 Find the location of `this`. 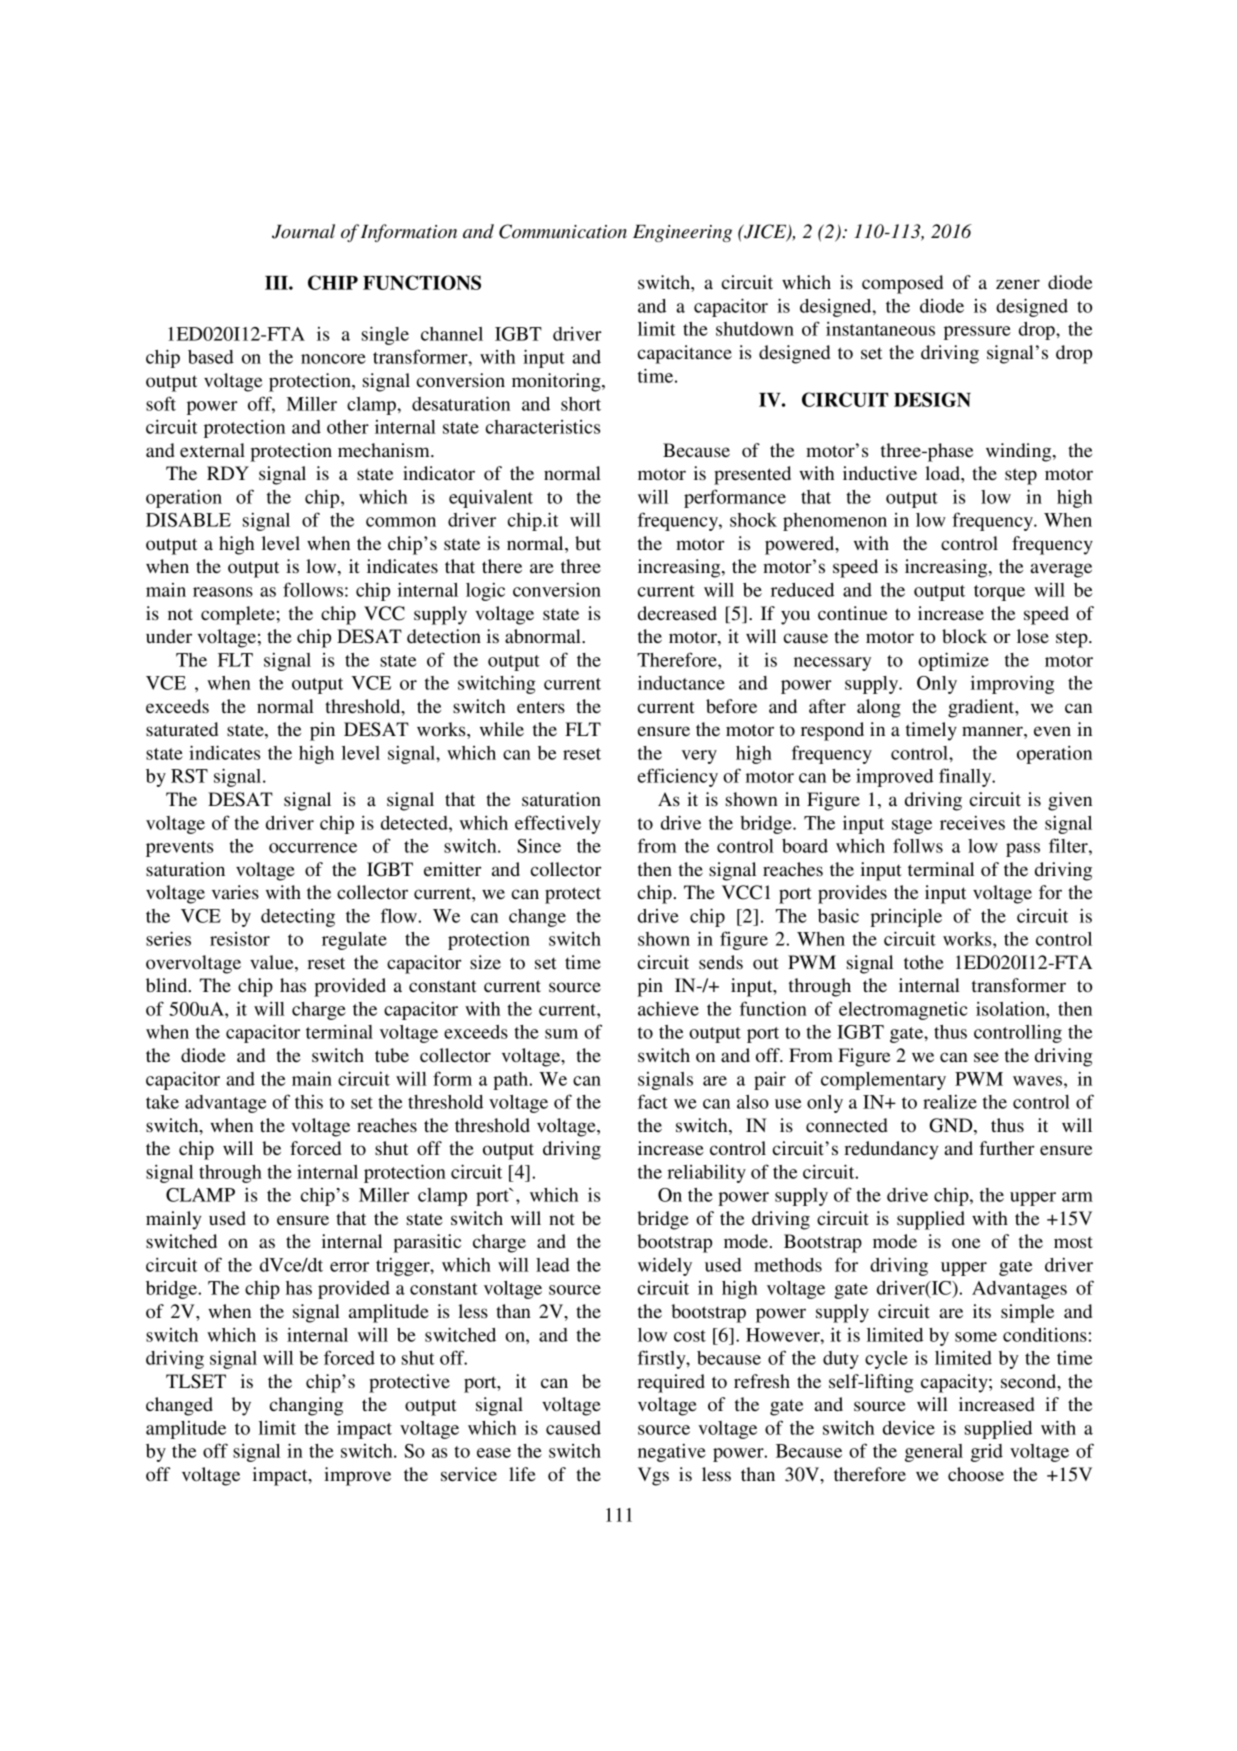

this is located at coordinates (309, 1102).
